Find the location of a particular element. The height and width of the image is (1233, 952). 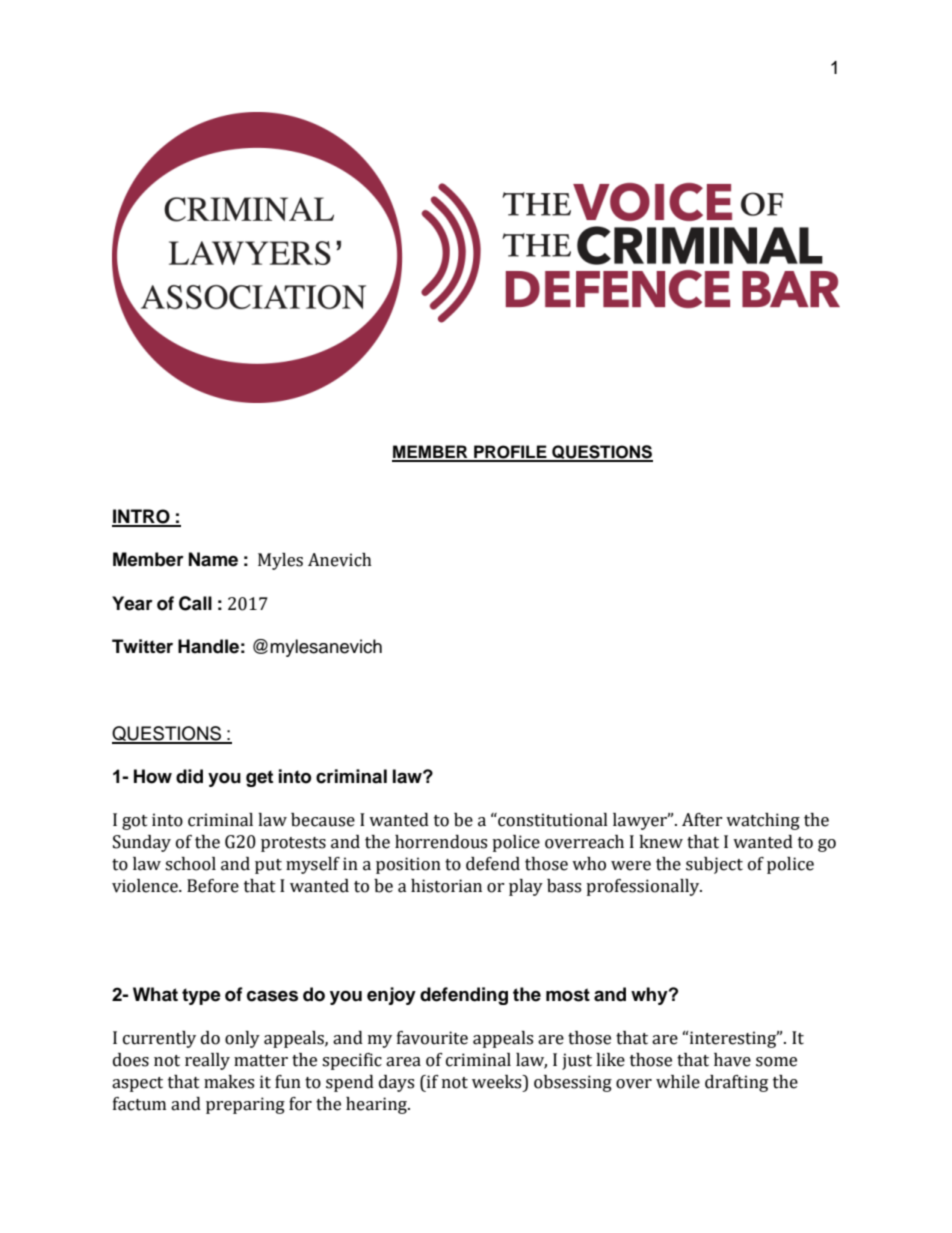

Twitter is located at coordinates (142, 646).
